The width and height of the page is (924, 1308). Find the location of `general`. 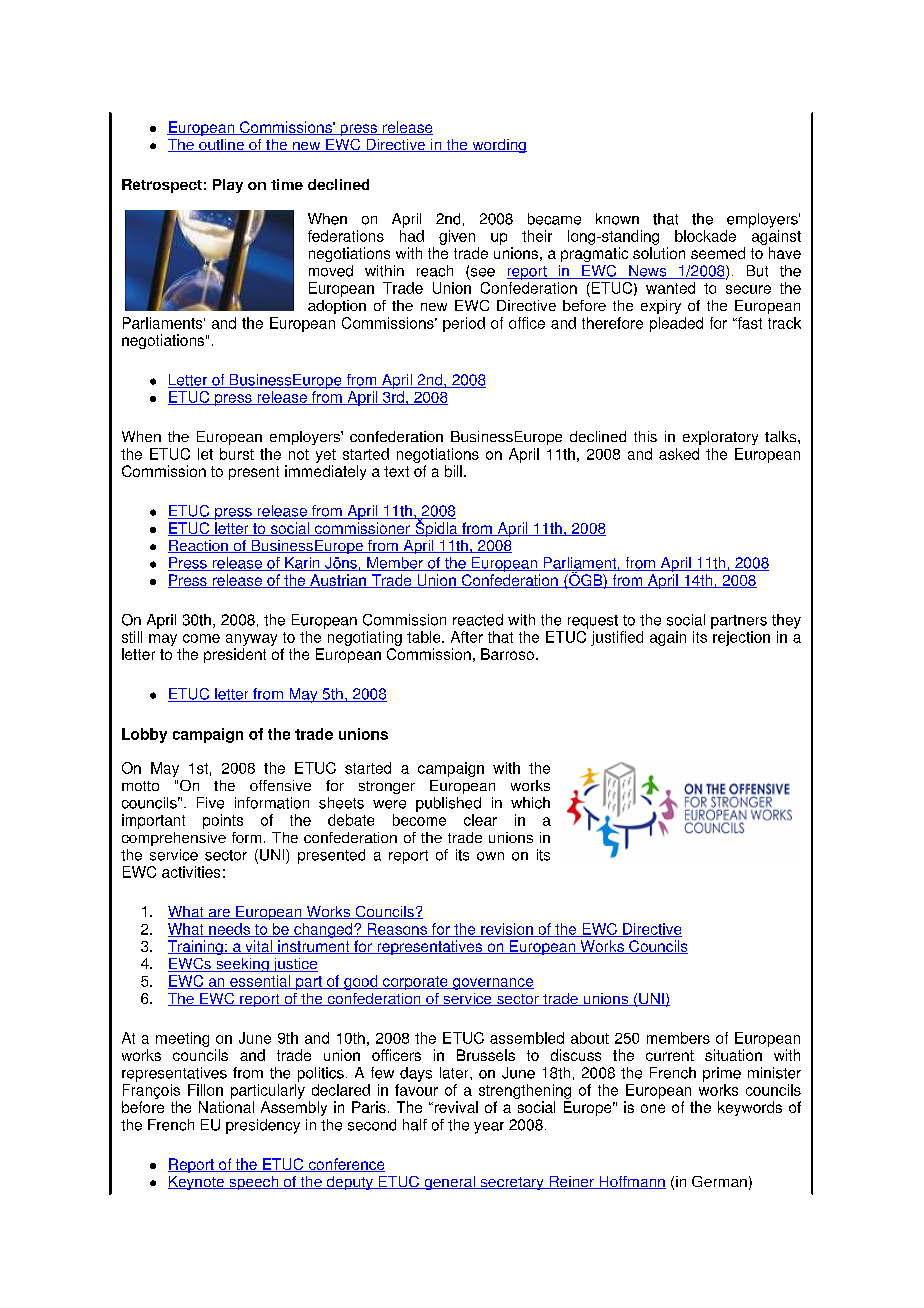

general is located at coordinates (449, 1183).
